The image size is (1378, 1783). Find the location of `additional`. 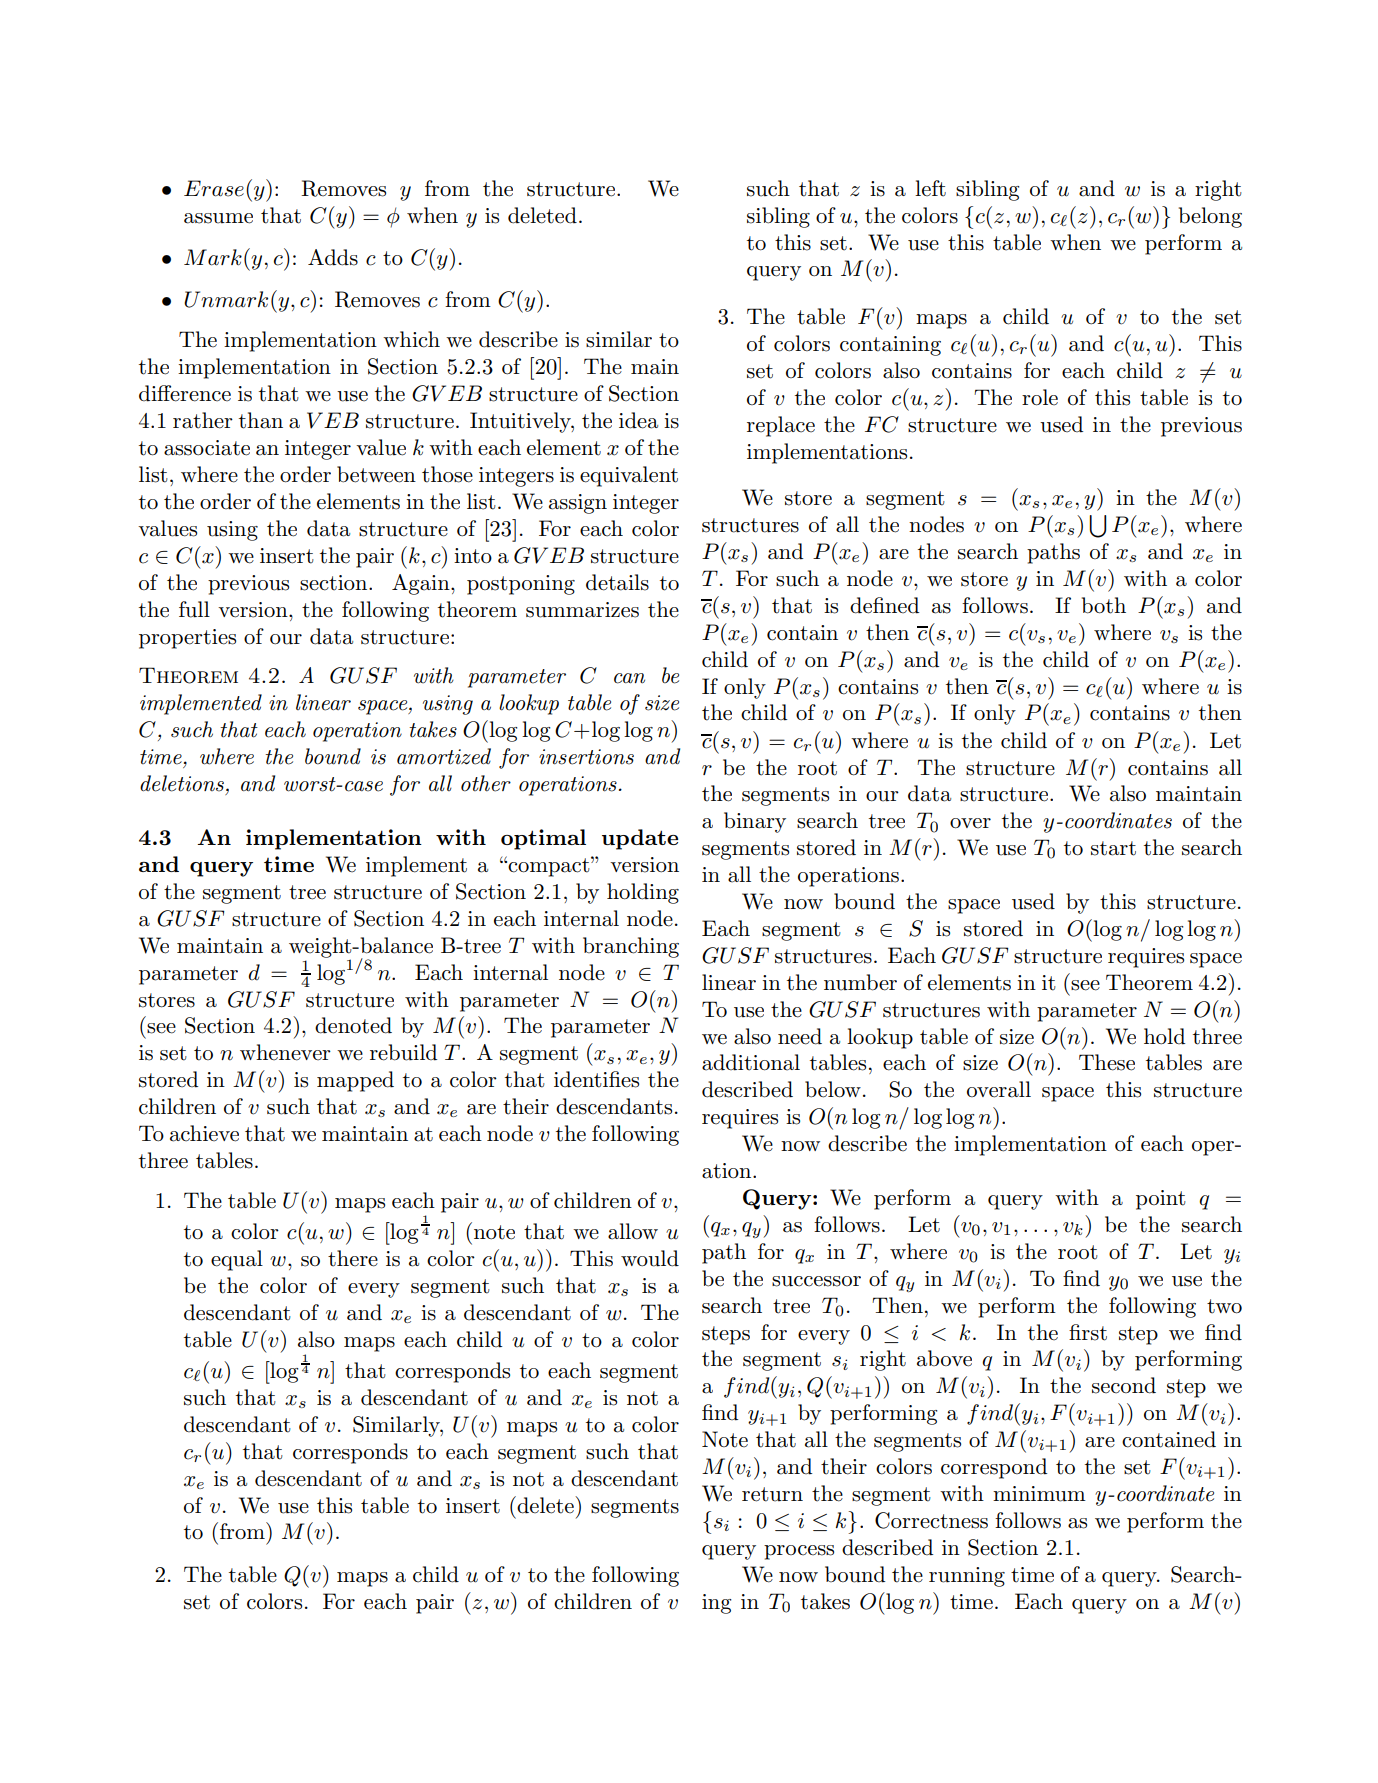

additional is located at coordinates (751, 1062).
